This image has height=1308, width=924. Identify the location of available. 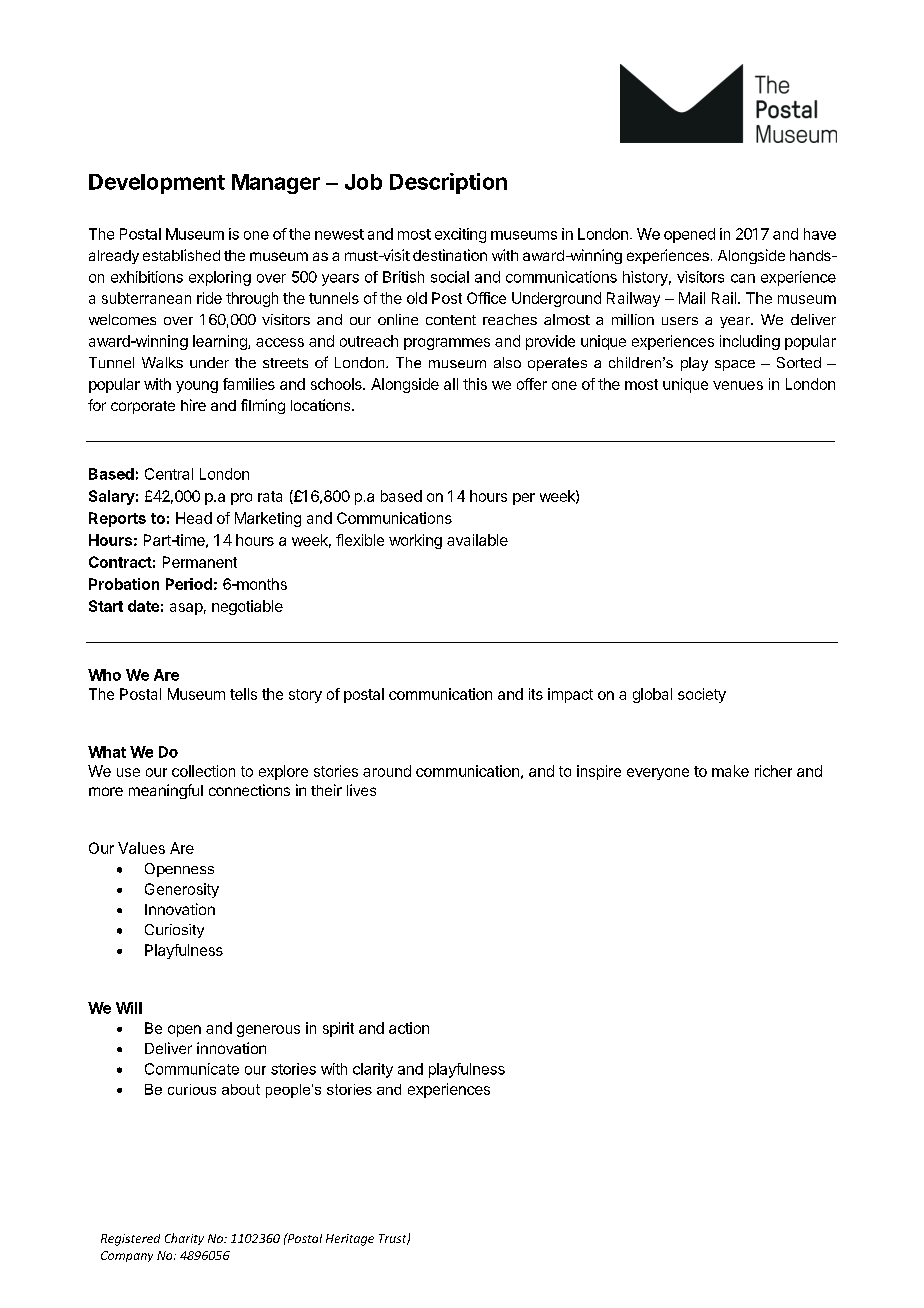
(477, 540).
